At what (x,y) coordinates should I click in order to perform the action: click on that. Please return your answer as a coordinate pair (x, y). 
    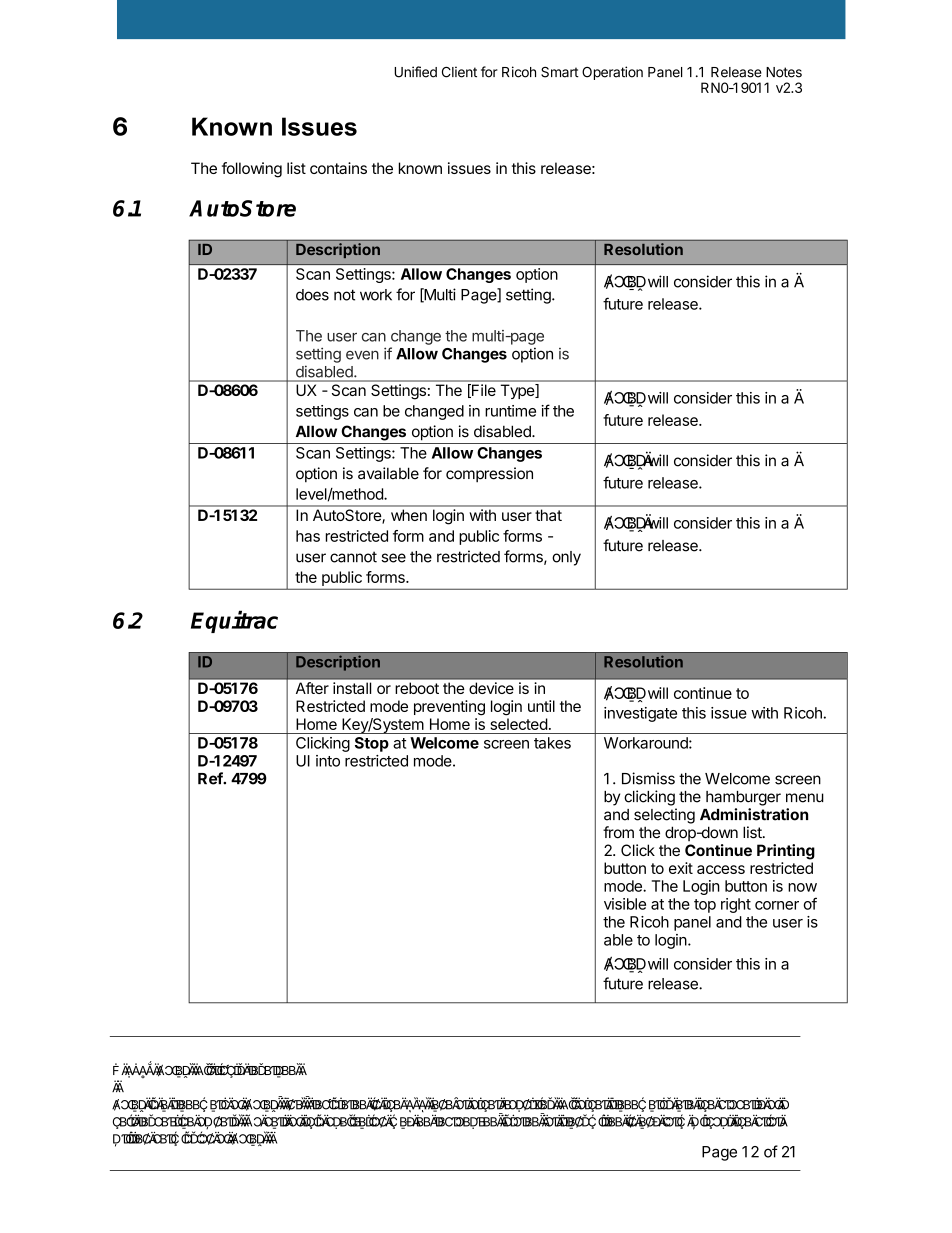
    Looking at the image, I should click on (549, 515).
